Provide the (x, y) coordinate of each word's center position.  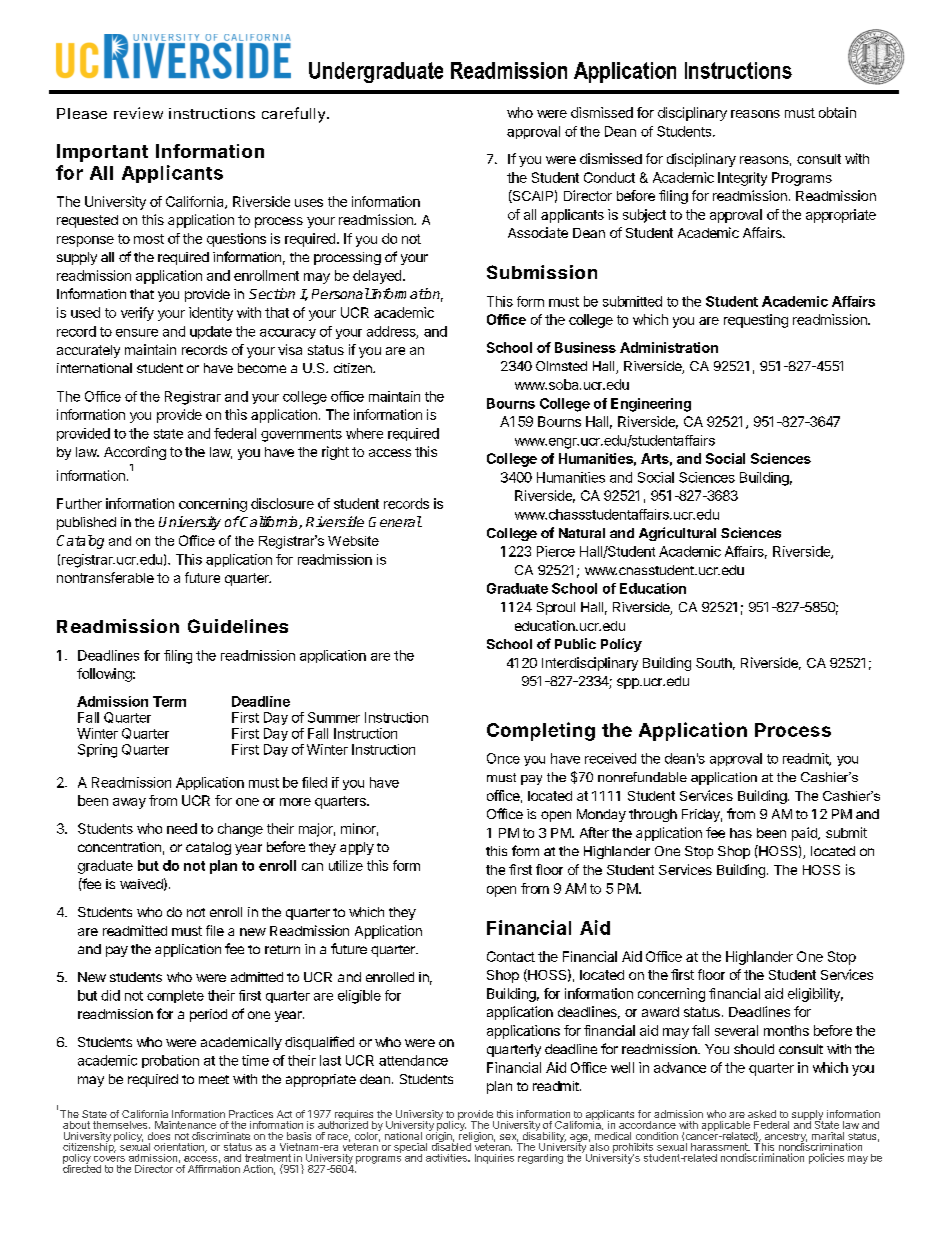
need (182, 828)
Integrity (742, 179)
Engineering (651, 405)
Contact (511, 956)
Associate (538, 232)
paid (805, 834)
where (364, 433)
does (159, 1136)
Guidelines (238, 626)
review (138, 113)
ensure (137, 333)
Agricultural (677, 534)
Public (575, 643)
